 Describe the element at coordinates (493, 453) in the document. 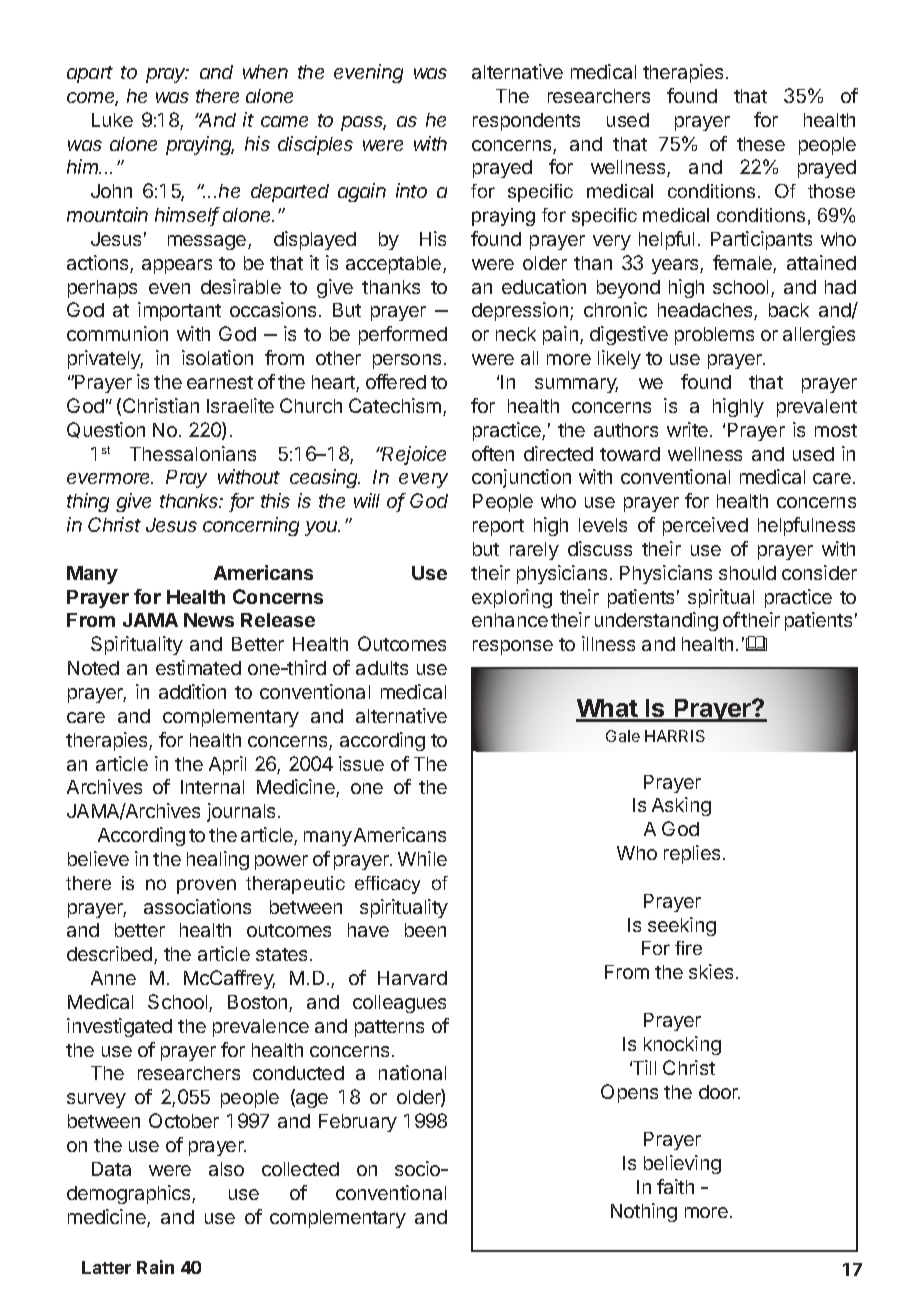

I see `often` at that location.
